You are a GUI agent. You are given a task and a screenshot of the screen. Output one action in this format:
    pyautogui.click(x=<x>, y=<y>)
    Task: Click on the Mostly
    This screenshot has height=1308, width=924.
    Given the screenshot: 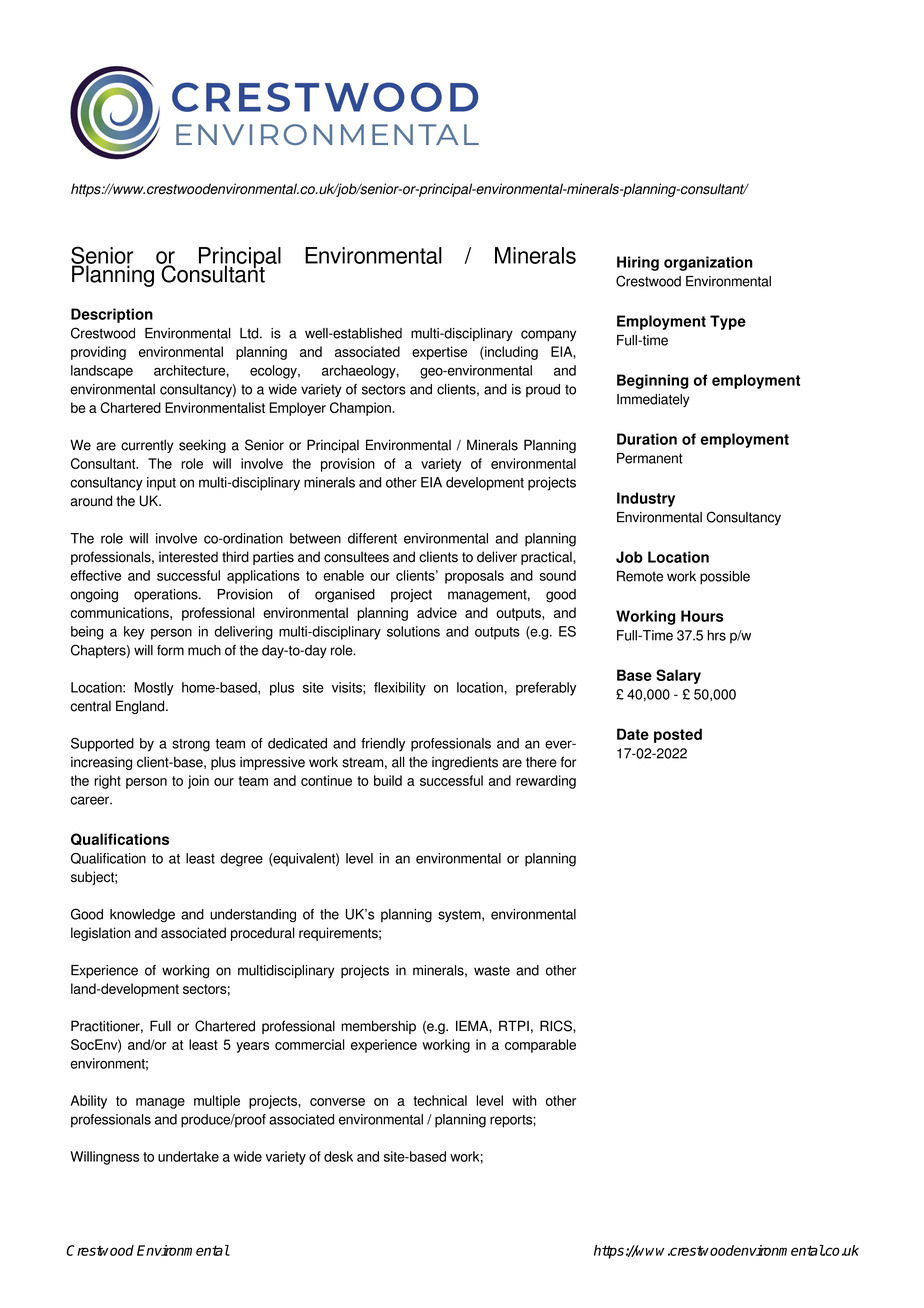 What is the action you would take?
    pyautogui.click(x=154, y=689)
